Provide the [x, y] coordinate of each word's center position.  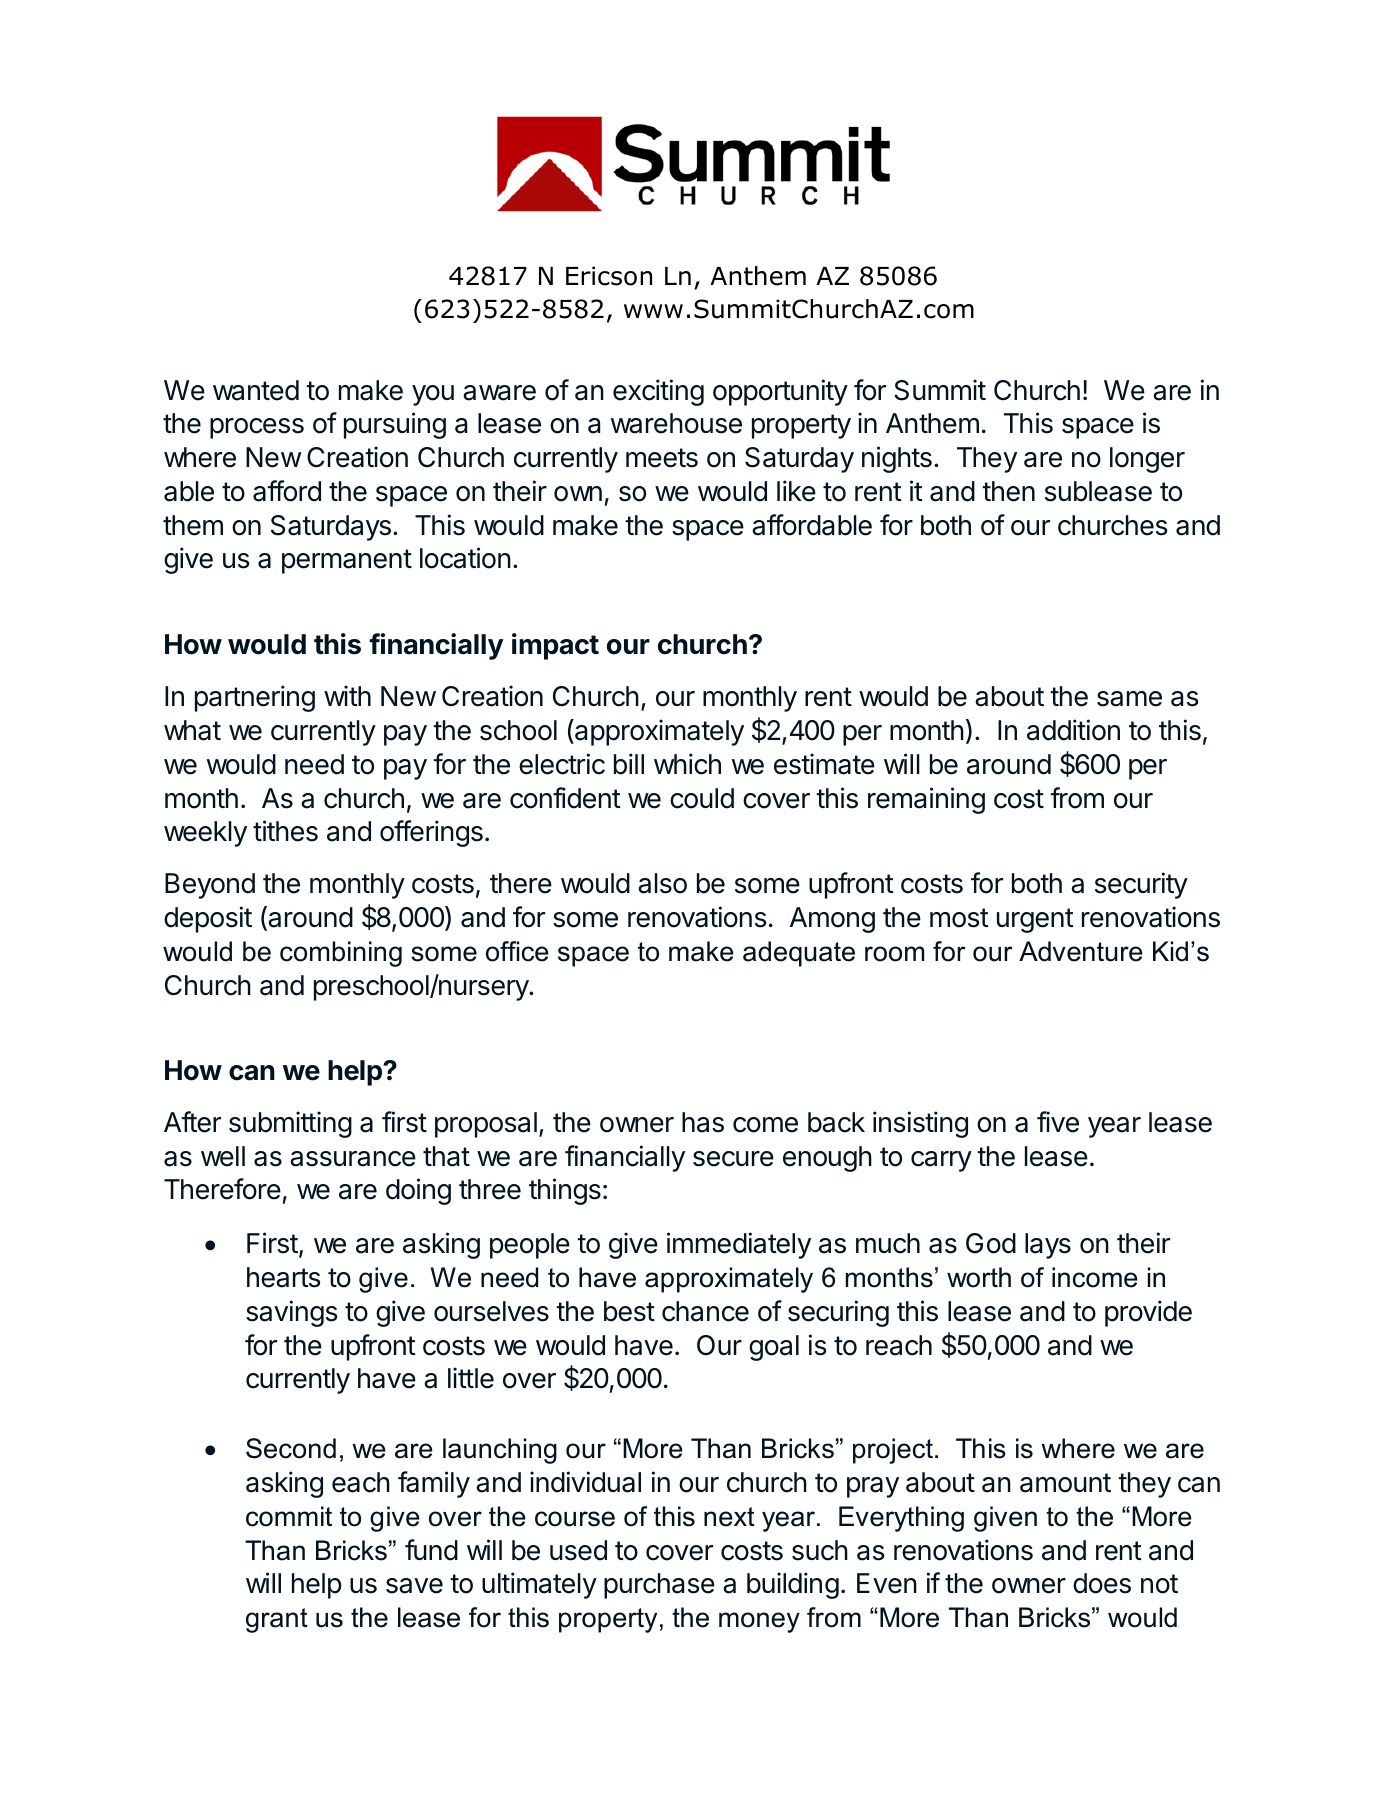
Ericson [609, 276]
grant [277, 1620]
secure [733, 1159]
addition [1073, 730]
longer [1147, 460]
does [1102, 1583]
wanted [256, 390]
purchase [659, 1586]
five [1058, 1122]
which [687, 764]
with [347, 695]
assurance [353, 1159]
